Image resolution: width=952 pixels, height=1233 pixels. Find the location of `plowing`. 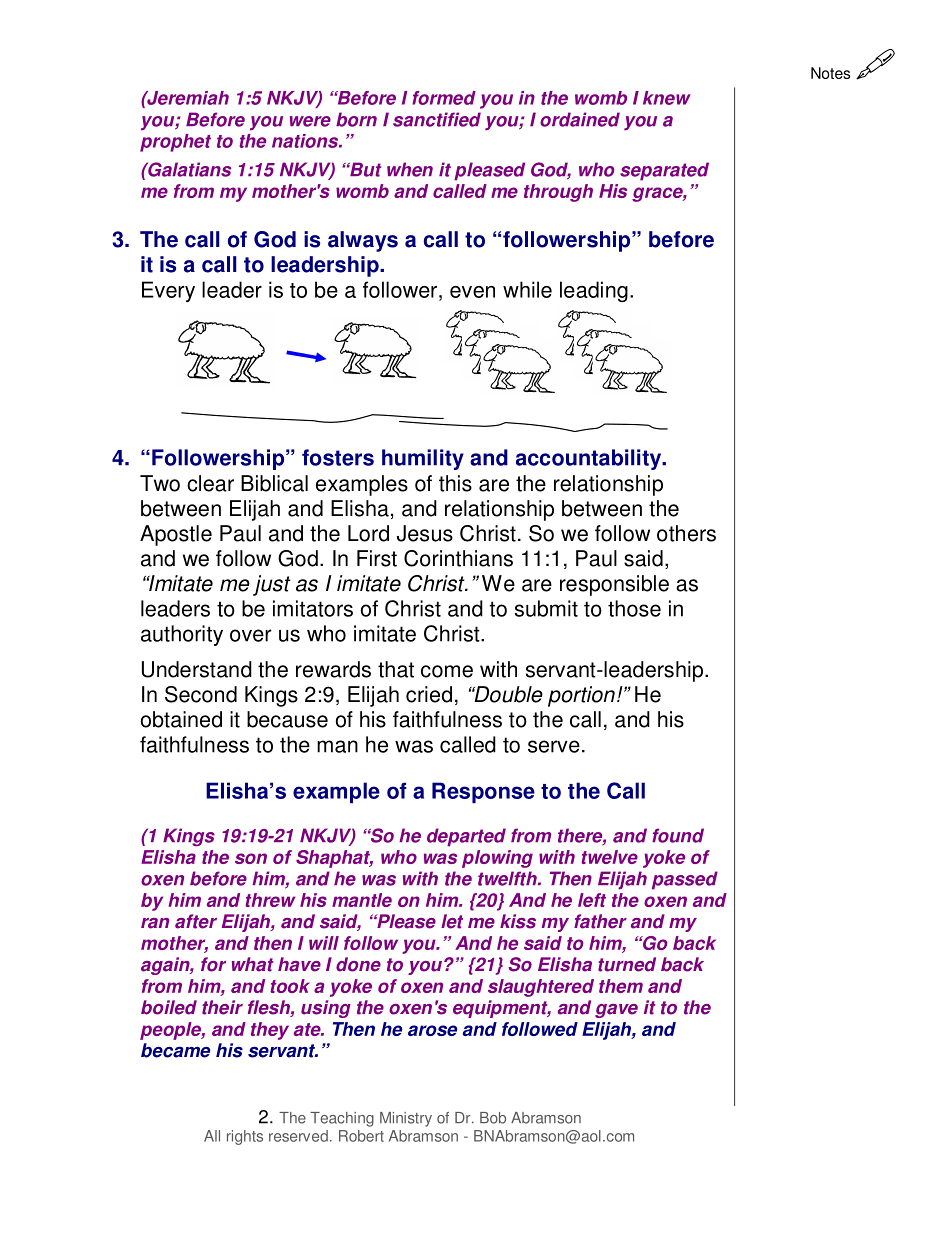

plowing is located at coordinates (497, 859).
